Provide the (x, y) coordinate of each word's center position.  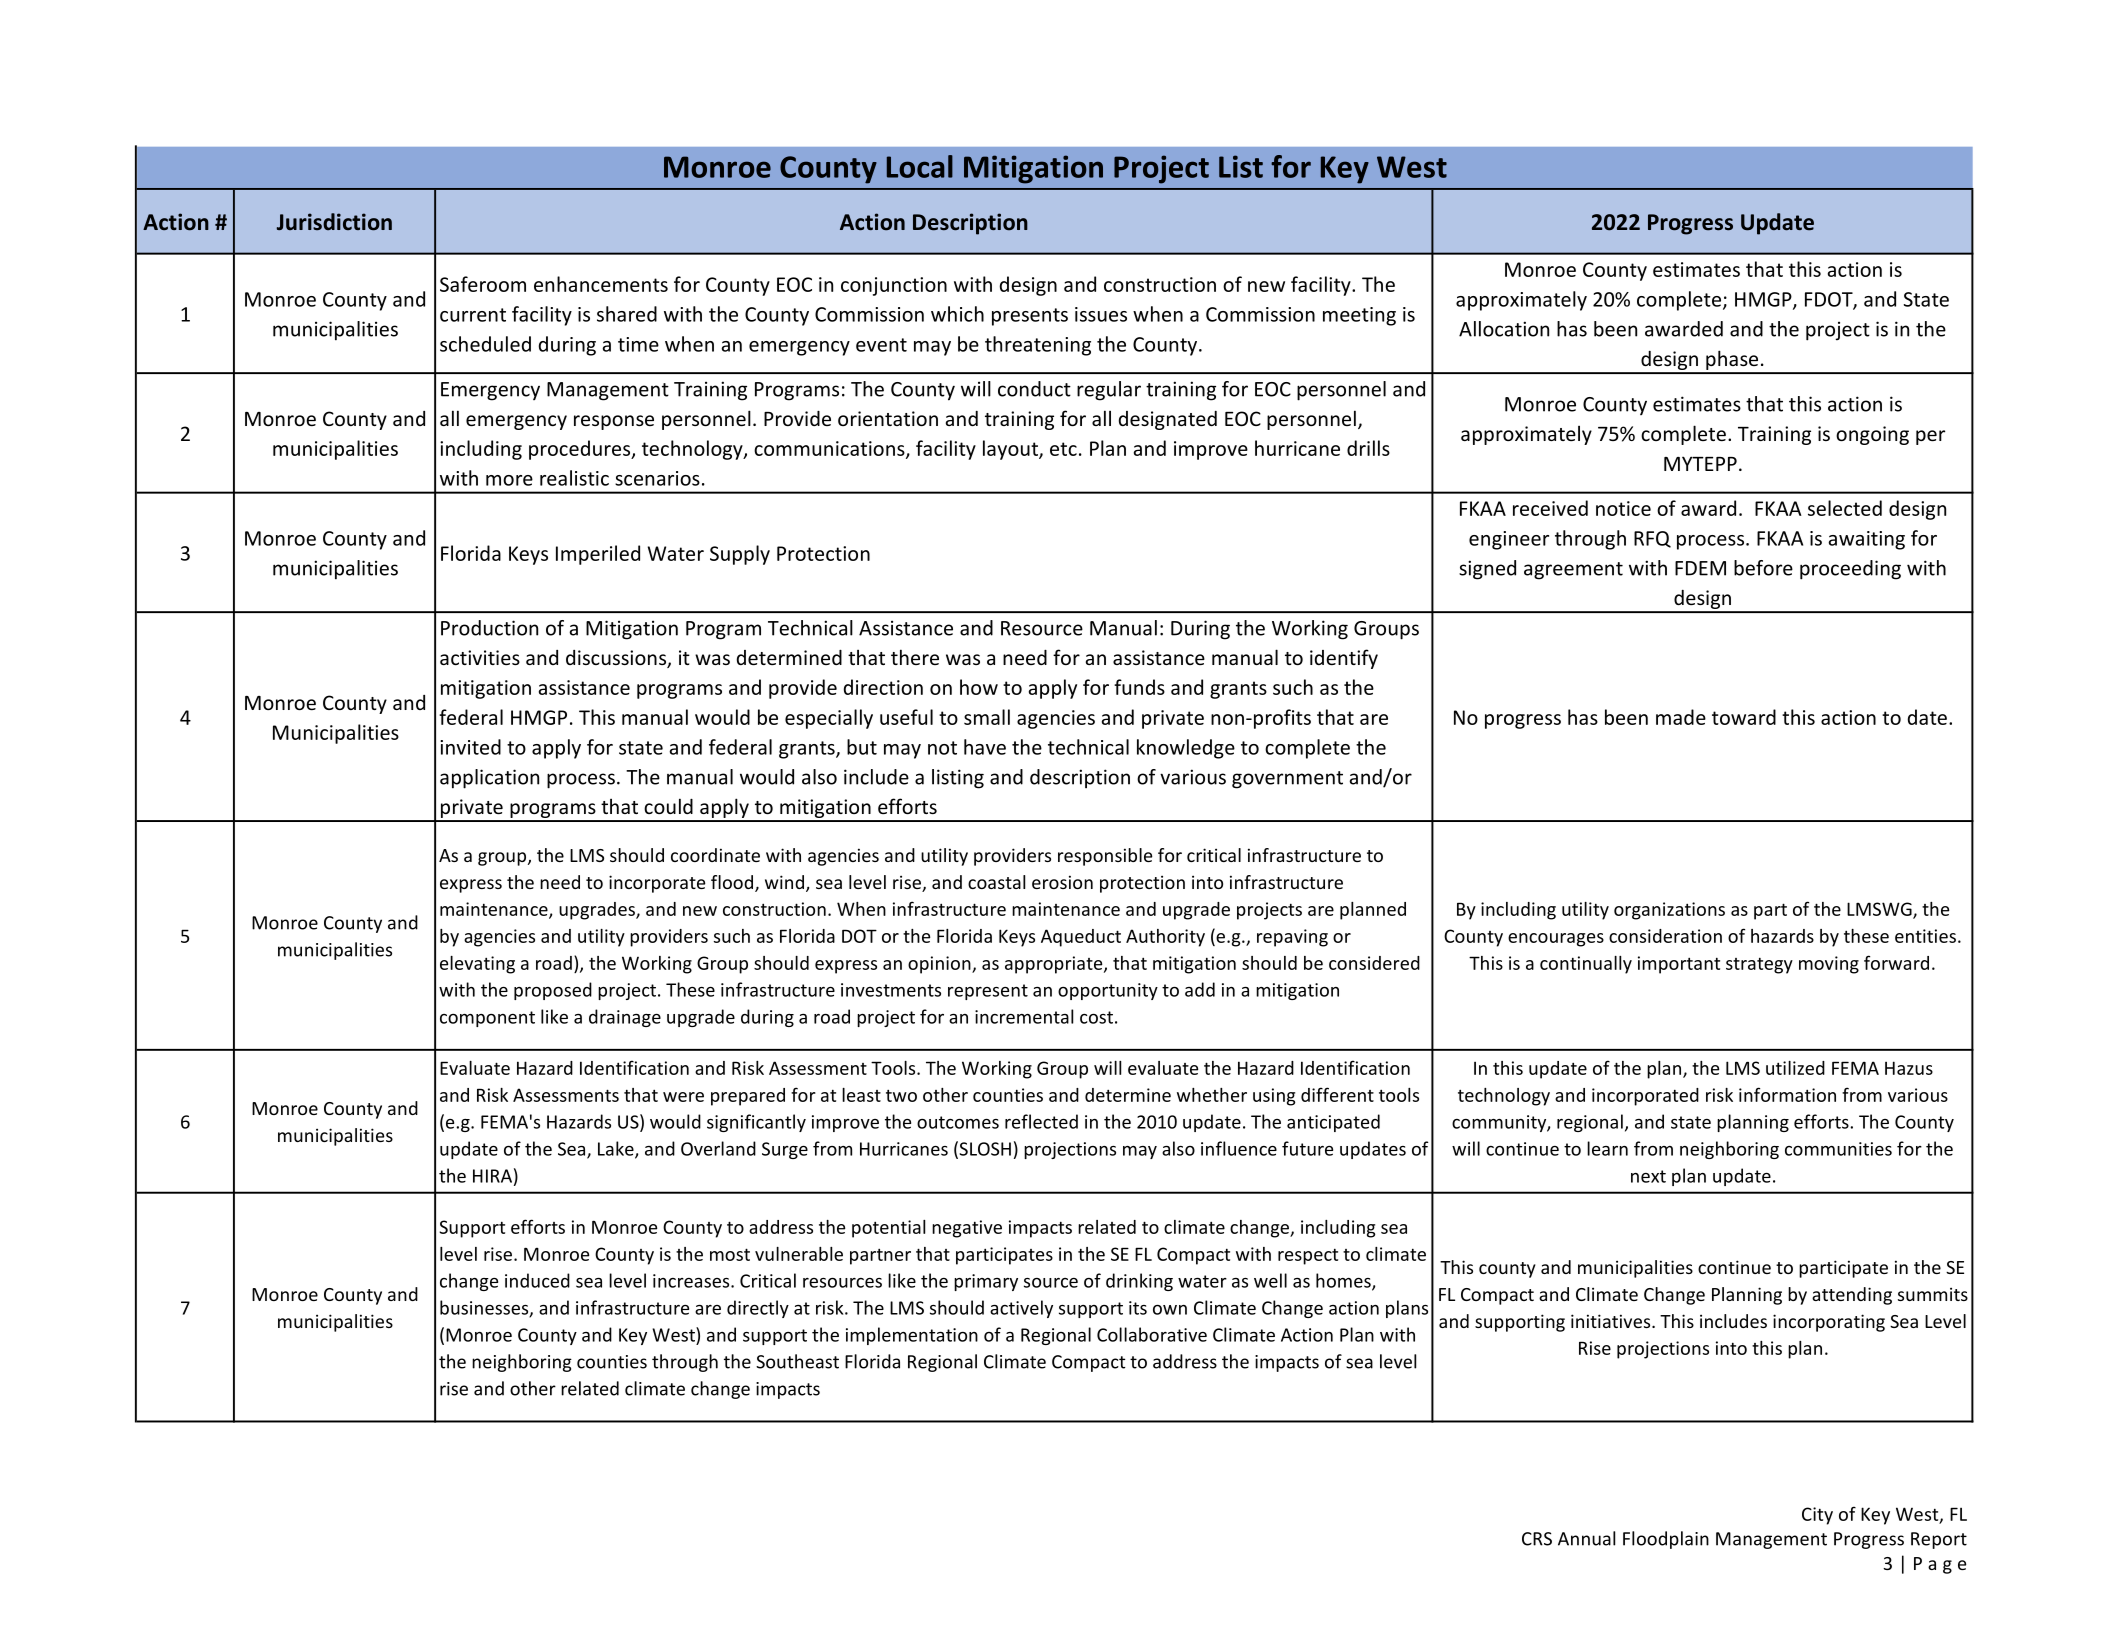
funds (1139, 687)
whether (1212, 1095)
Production (489, 628)
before (1763, 568)
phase (1732, 362)
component (487, 1019)
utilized (1795, 1068)
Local (920, 166)
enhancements (601, 284)
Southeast (797, 1361)
